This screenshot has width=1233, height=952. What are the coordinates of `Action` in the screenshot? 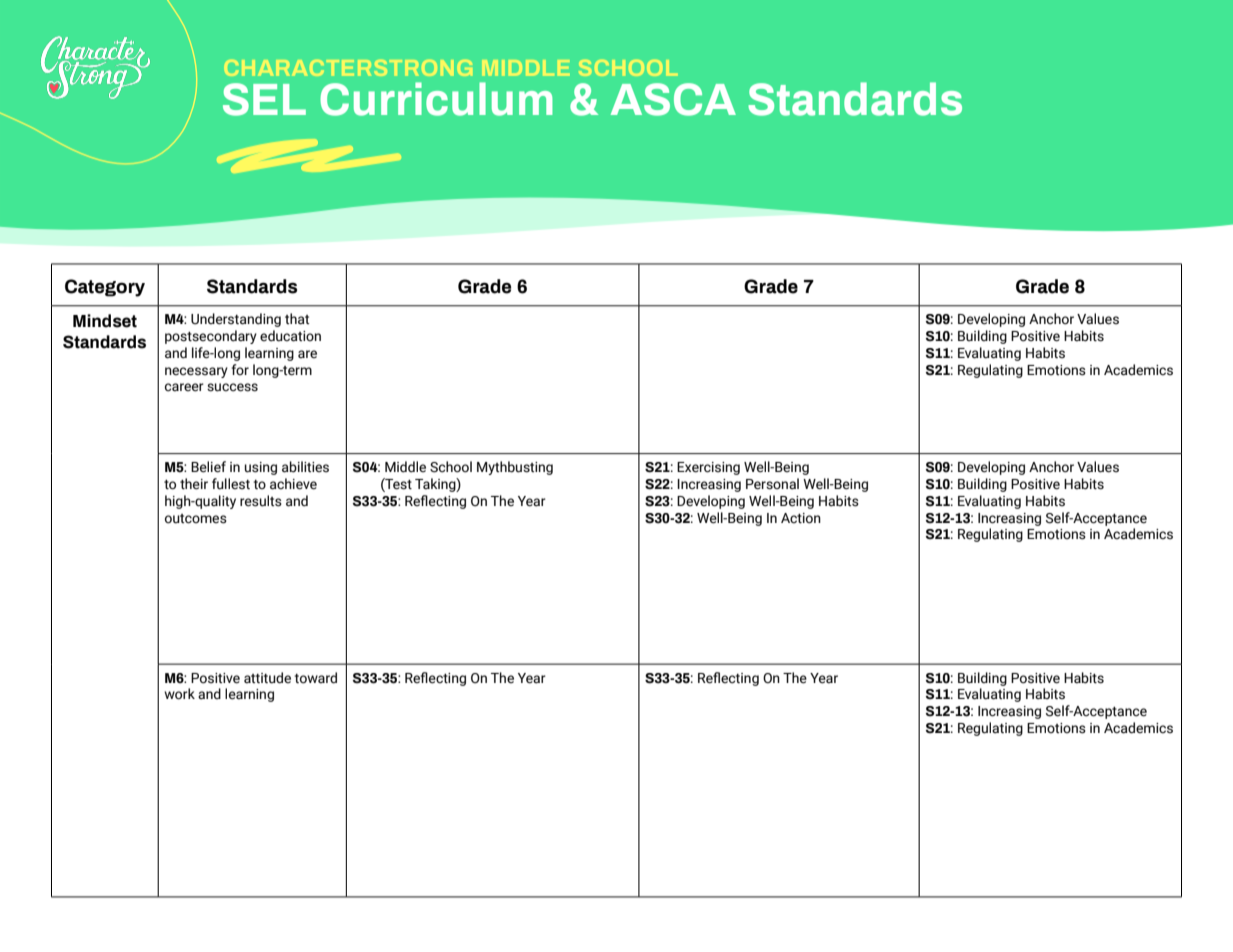 It's located at (801, 518).
